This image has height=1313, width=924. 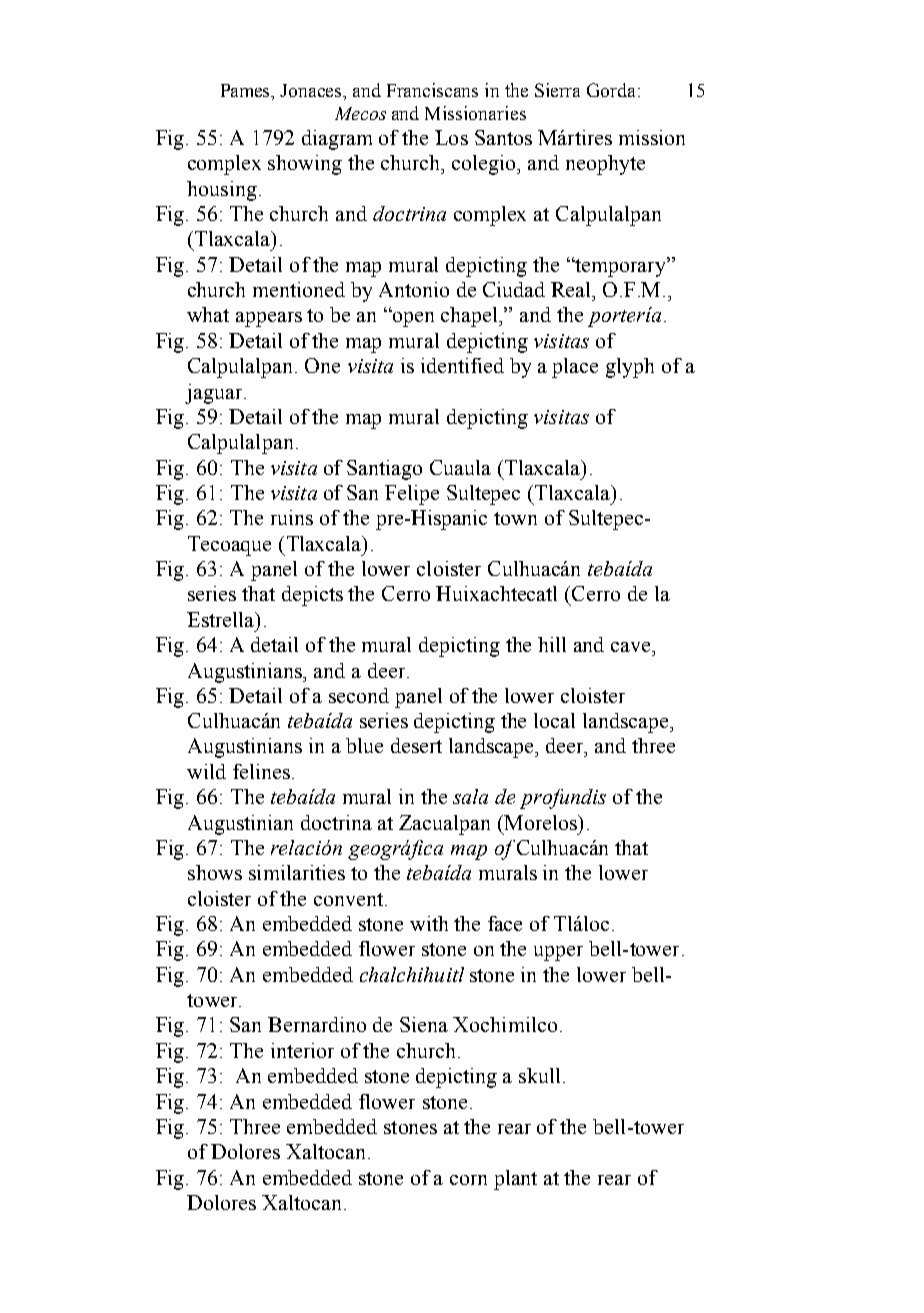 What do you see at coordinates (305, 165) in the image?
I see `showing` at bounding box center [305, 165].
